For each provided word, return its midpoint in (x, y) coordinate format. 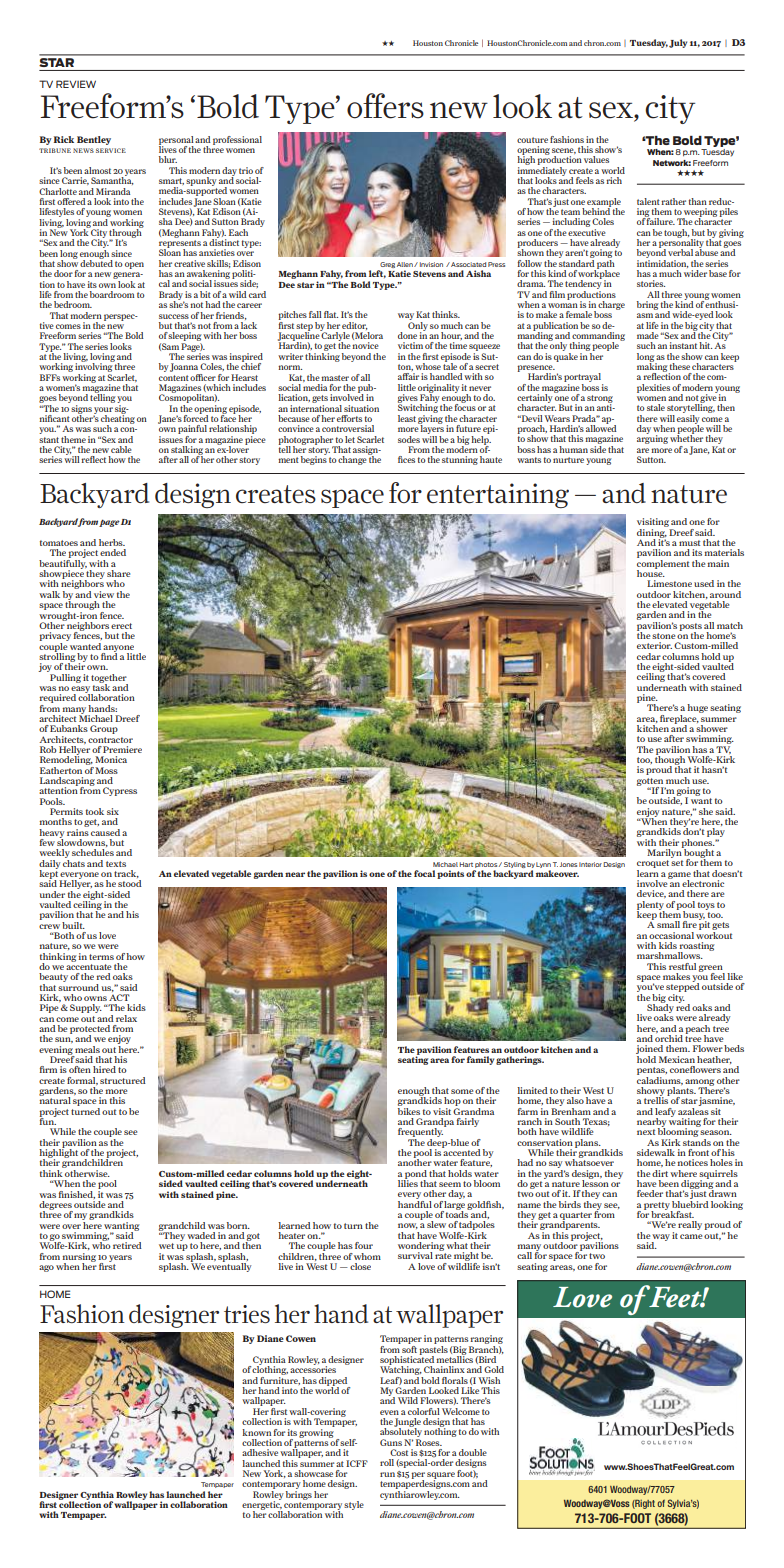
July (678, 43)
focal (424, 873)
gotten (650, 783)
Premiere (122, 749)
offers (385, 106)
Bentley (94, 140)
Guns (391, 1442)
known (256, 1432)
